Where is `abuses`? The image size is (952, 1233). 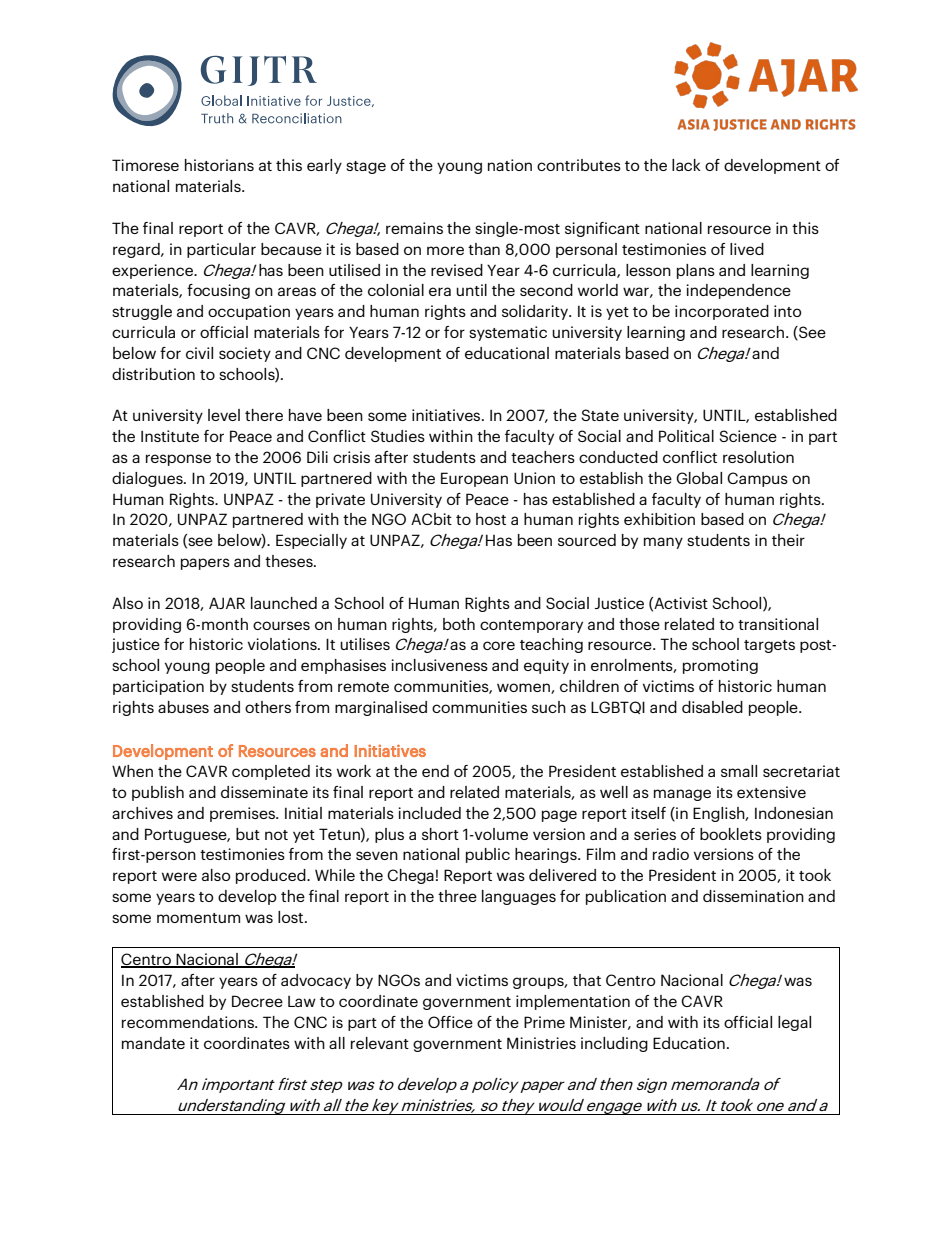 abuses is located at coordinates (183, 707).
